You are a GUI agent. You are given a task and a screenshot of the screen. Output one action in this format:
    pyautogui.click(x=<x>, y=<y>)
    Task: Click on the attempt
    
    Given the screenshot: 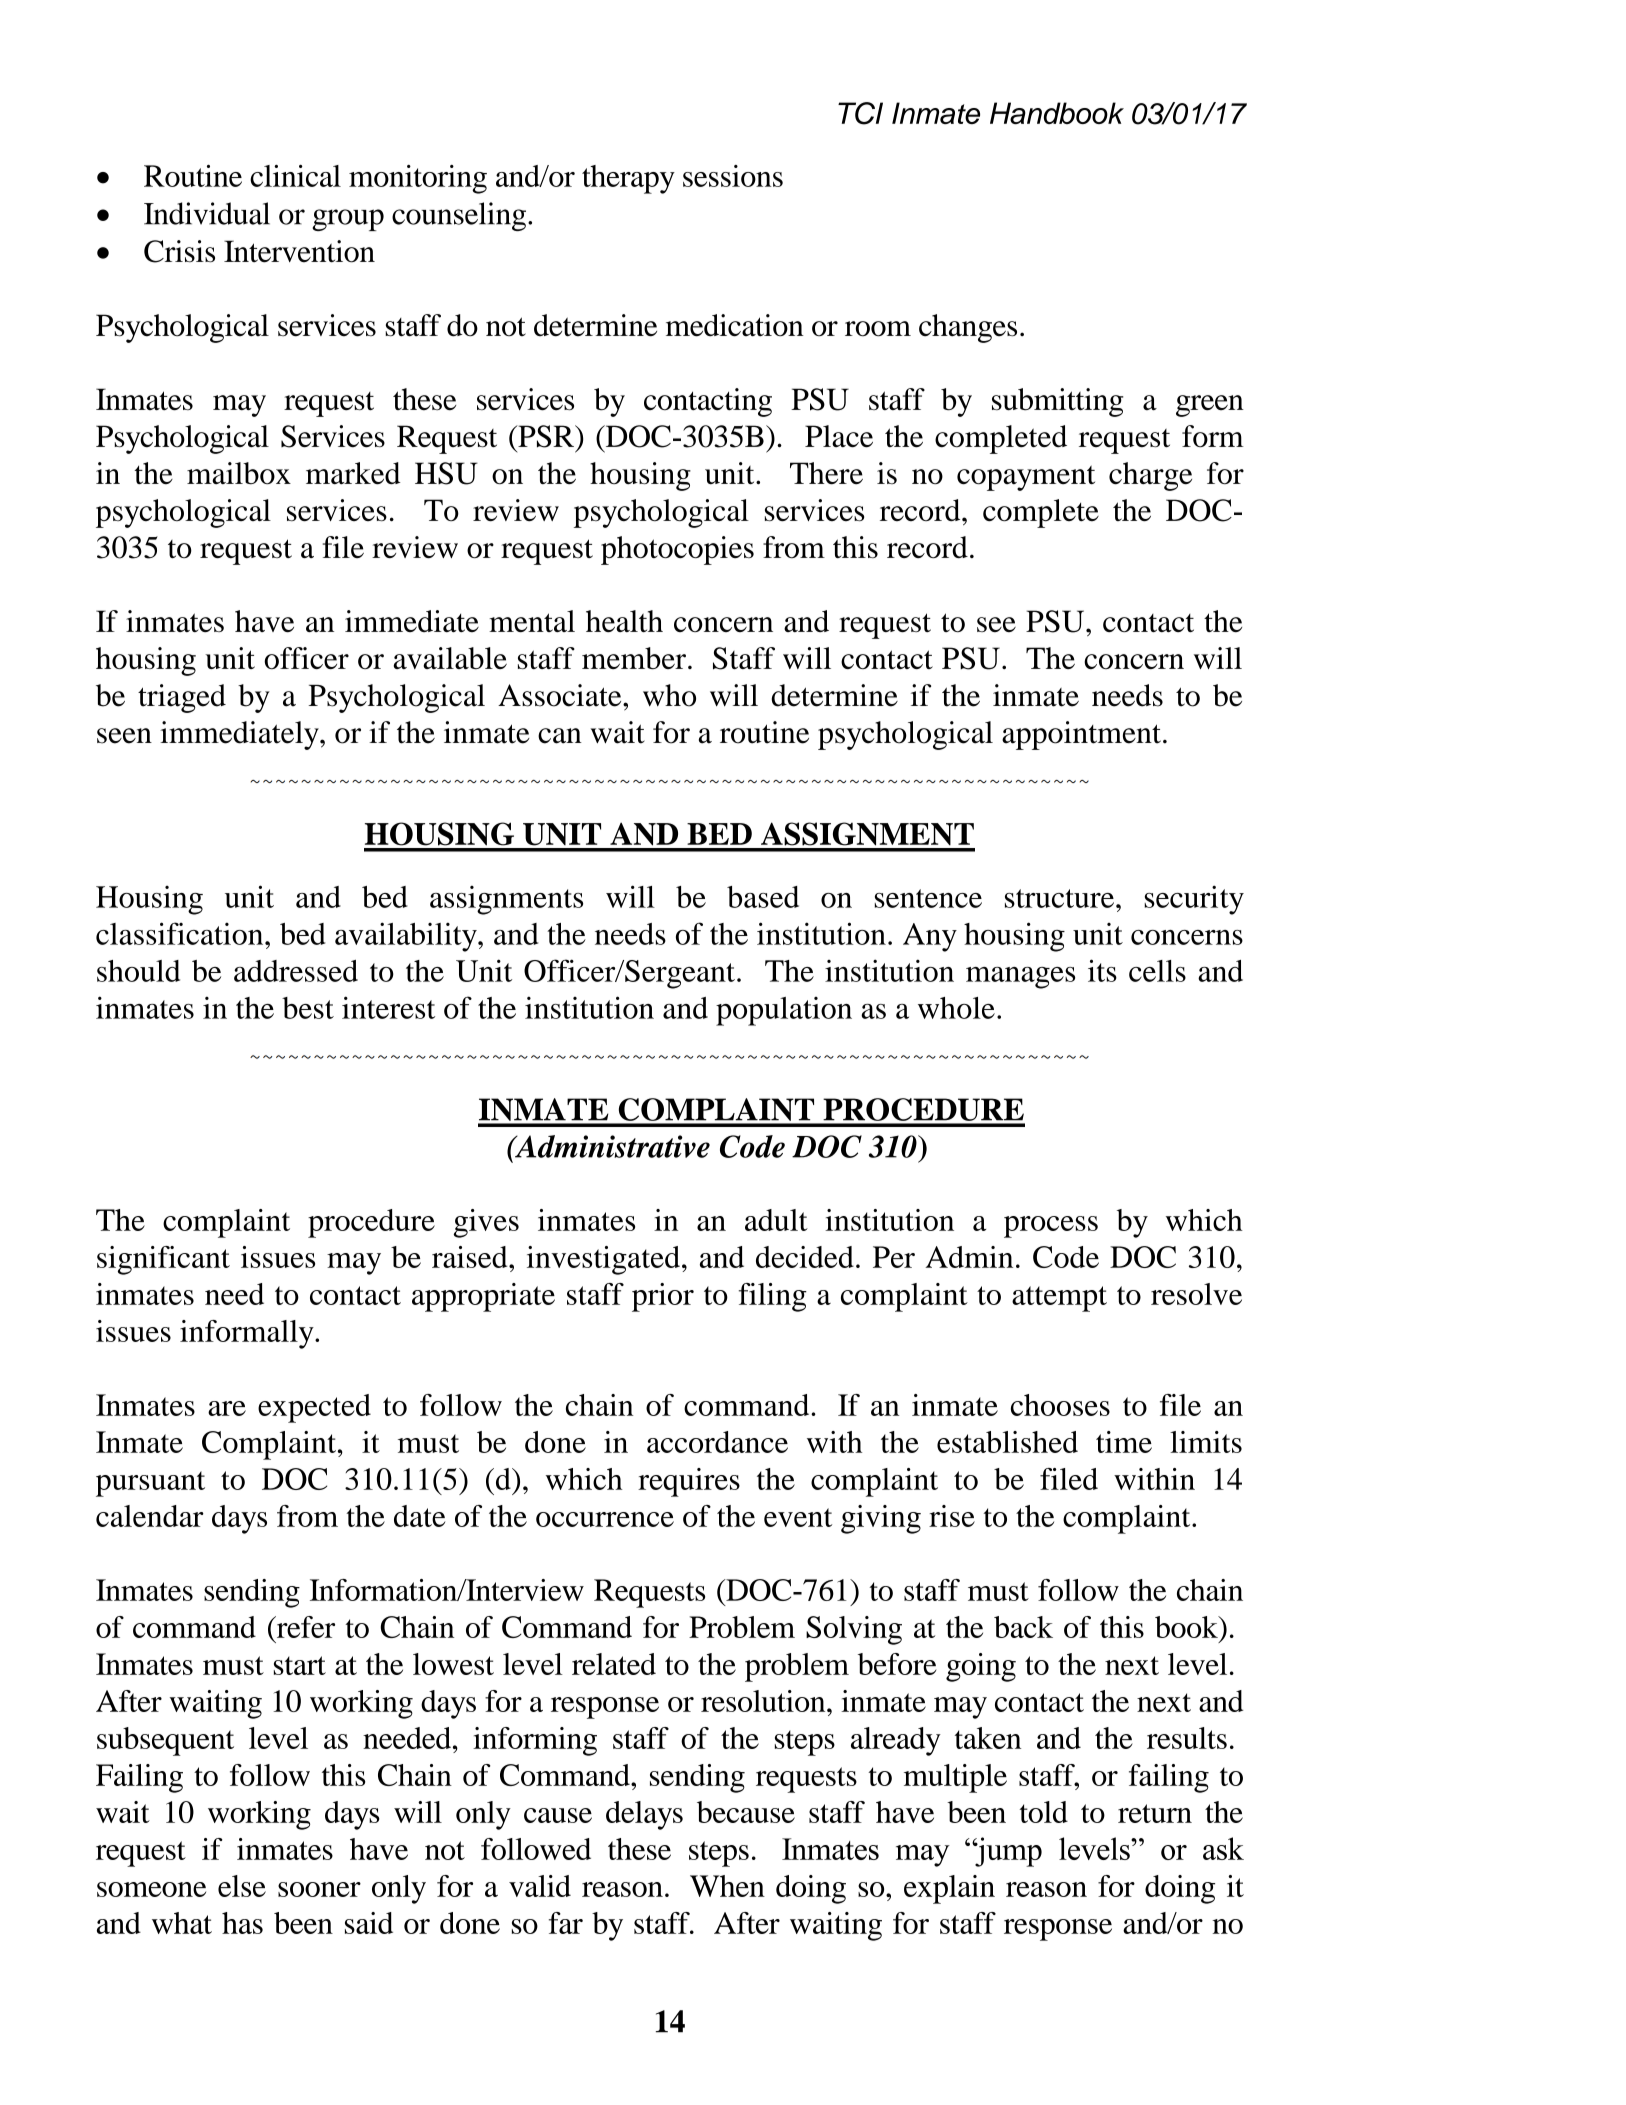 What is the action you would take?
    pyautogui.click(x=1059, y=1299)
